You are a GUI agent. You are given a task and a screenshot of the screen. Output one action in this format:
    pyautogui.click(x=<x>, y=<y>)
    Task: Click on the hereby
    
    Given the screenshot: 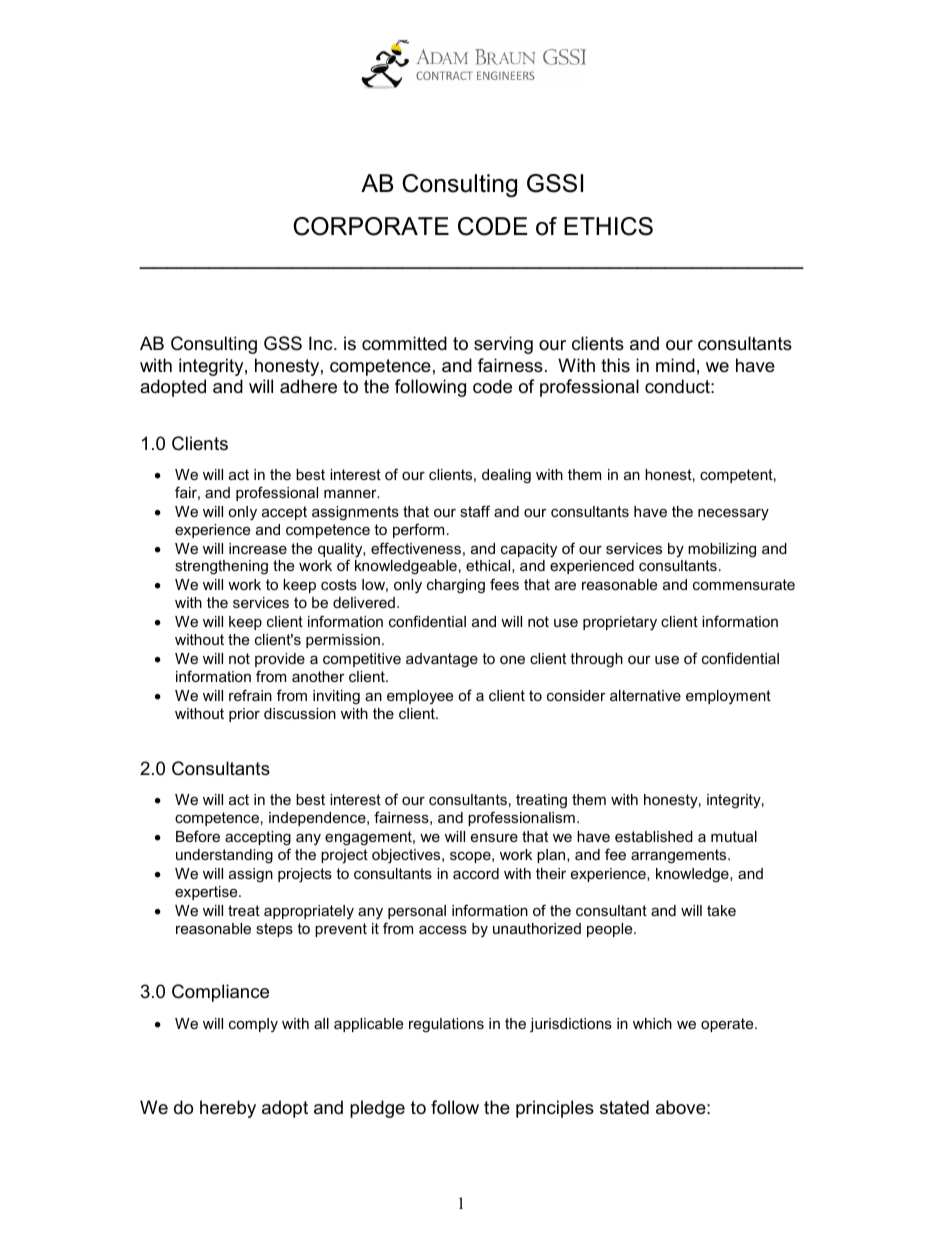 What is the action you would take?
    pyautogui.click(x=228, y=1109)
